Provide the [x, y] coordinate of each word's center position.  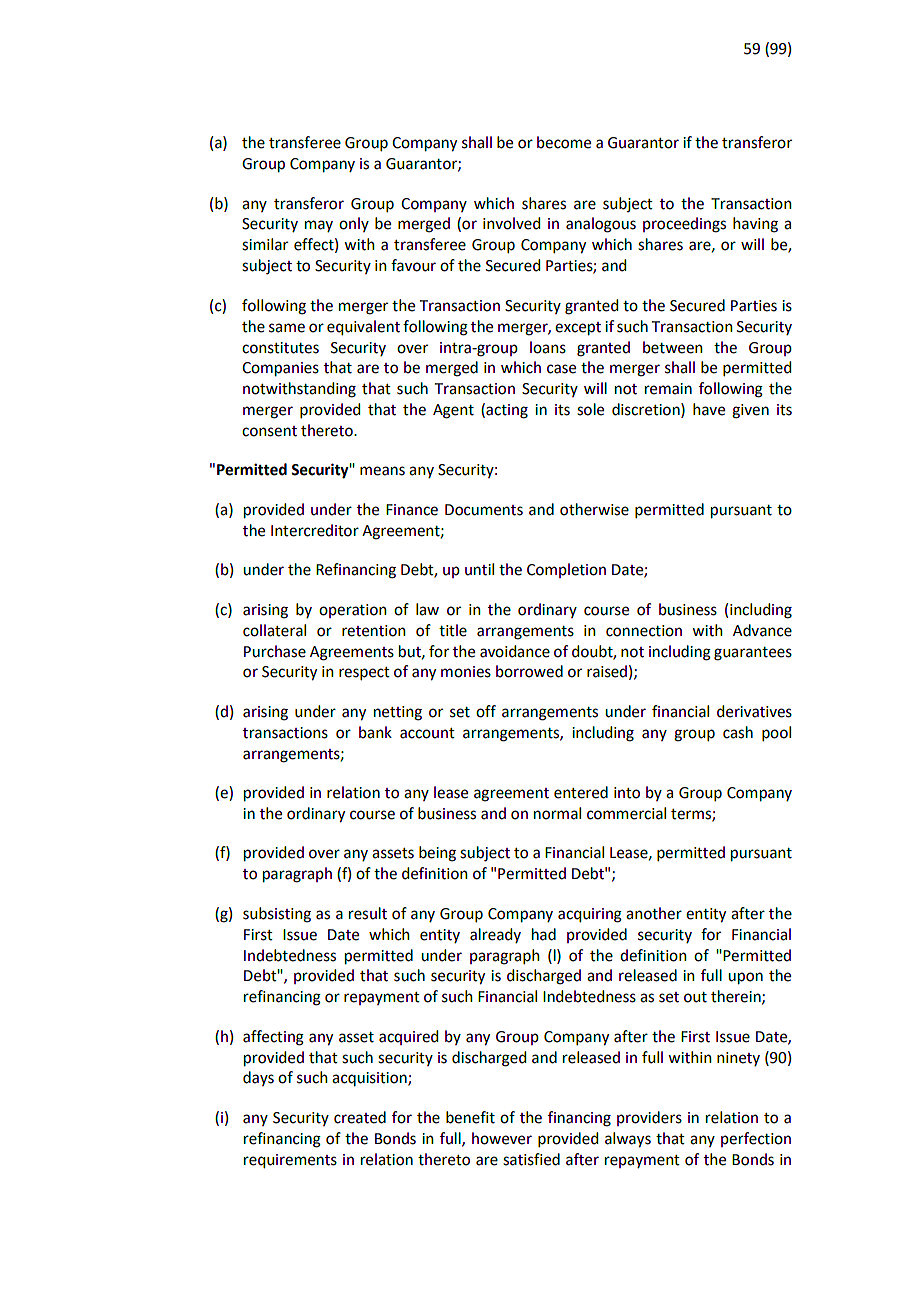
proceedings [684, 225]
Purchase [275, 651]
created [360, 1117]
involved [511, 223]
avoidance [515, 651]
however [502, 1138]
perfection [756, 1139]
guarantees [753, 654]
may [319, 226]
